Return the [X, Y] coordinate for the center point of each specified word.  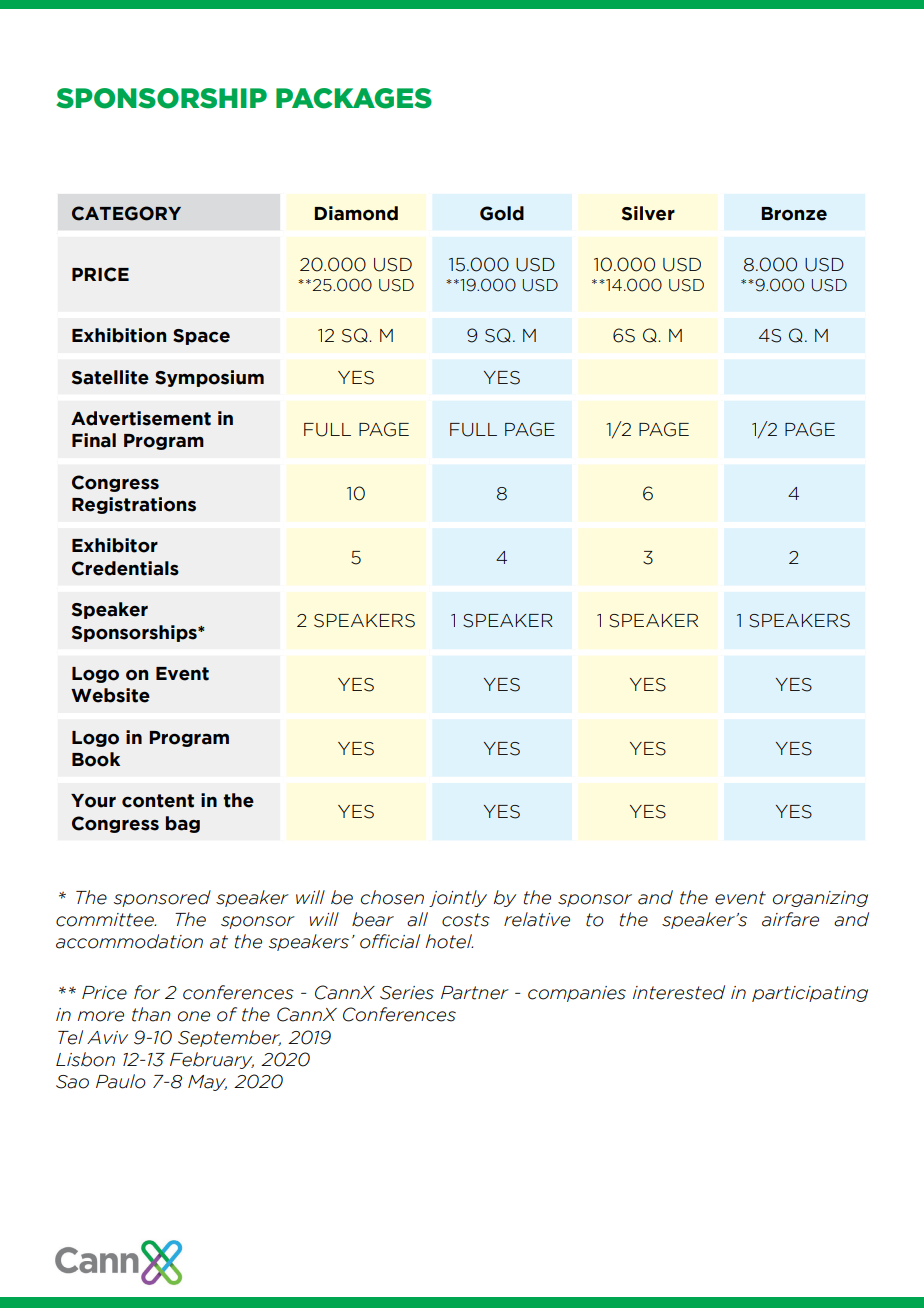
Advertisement [141, 418]
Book [96, 759]
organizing [820, 899]
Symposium [209, 378]
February [212, 1060]
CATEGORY [126, 213]
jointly [458, 898]
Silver [648, 213]
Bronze [794, 214]
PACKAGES [354, 98]
